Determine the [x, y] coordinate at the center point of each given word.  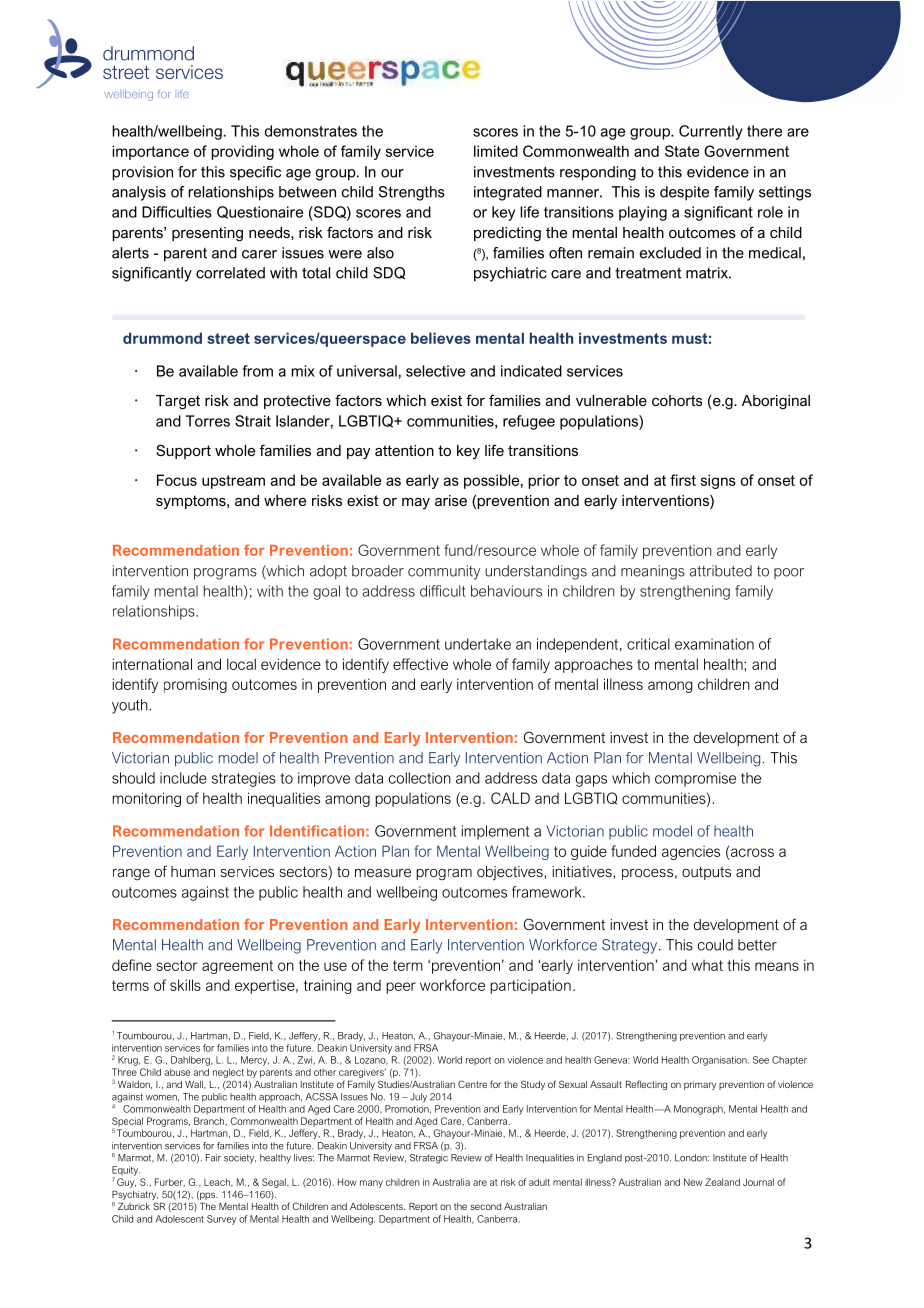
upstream [233, 482]
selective [435, 371]
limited [496, 151]
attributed [720, 571]
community [444, 572]
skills [185, 985]
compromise [695, 779]
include [183, 778]
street [228, 338]
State [682, 151]
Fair [213, 1158]
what [707, 965]
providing [242, 152]
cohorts [677, 400]
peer [401, 988]
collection [420, 778]
